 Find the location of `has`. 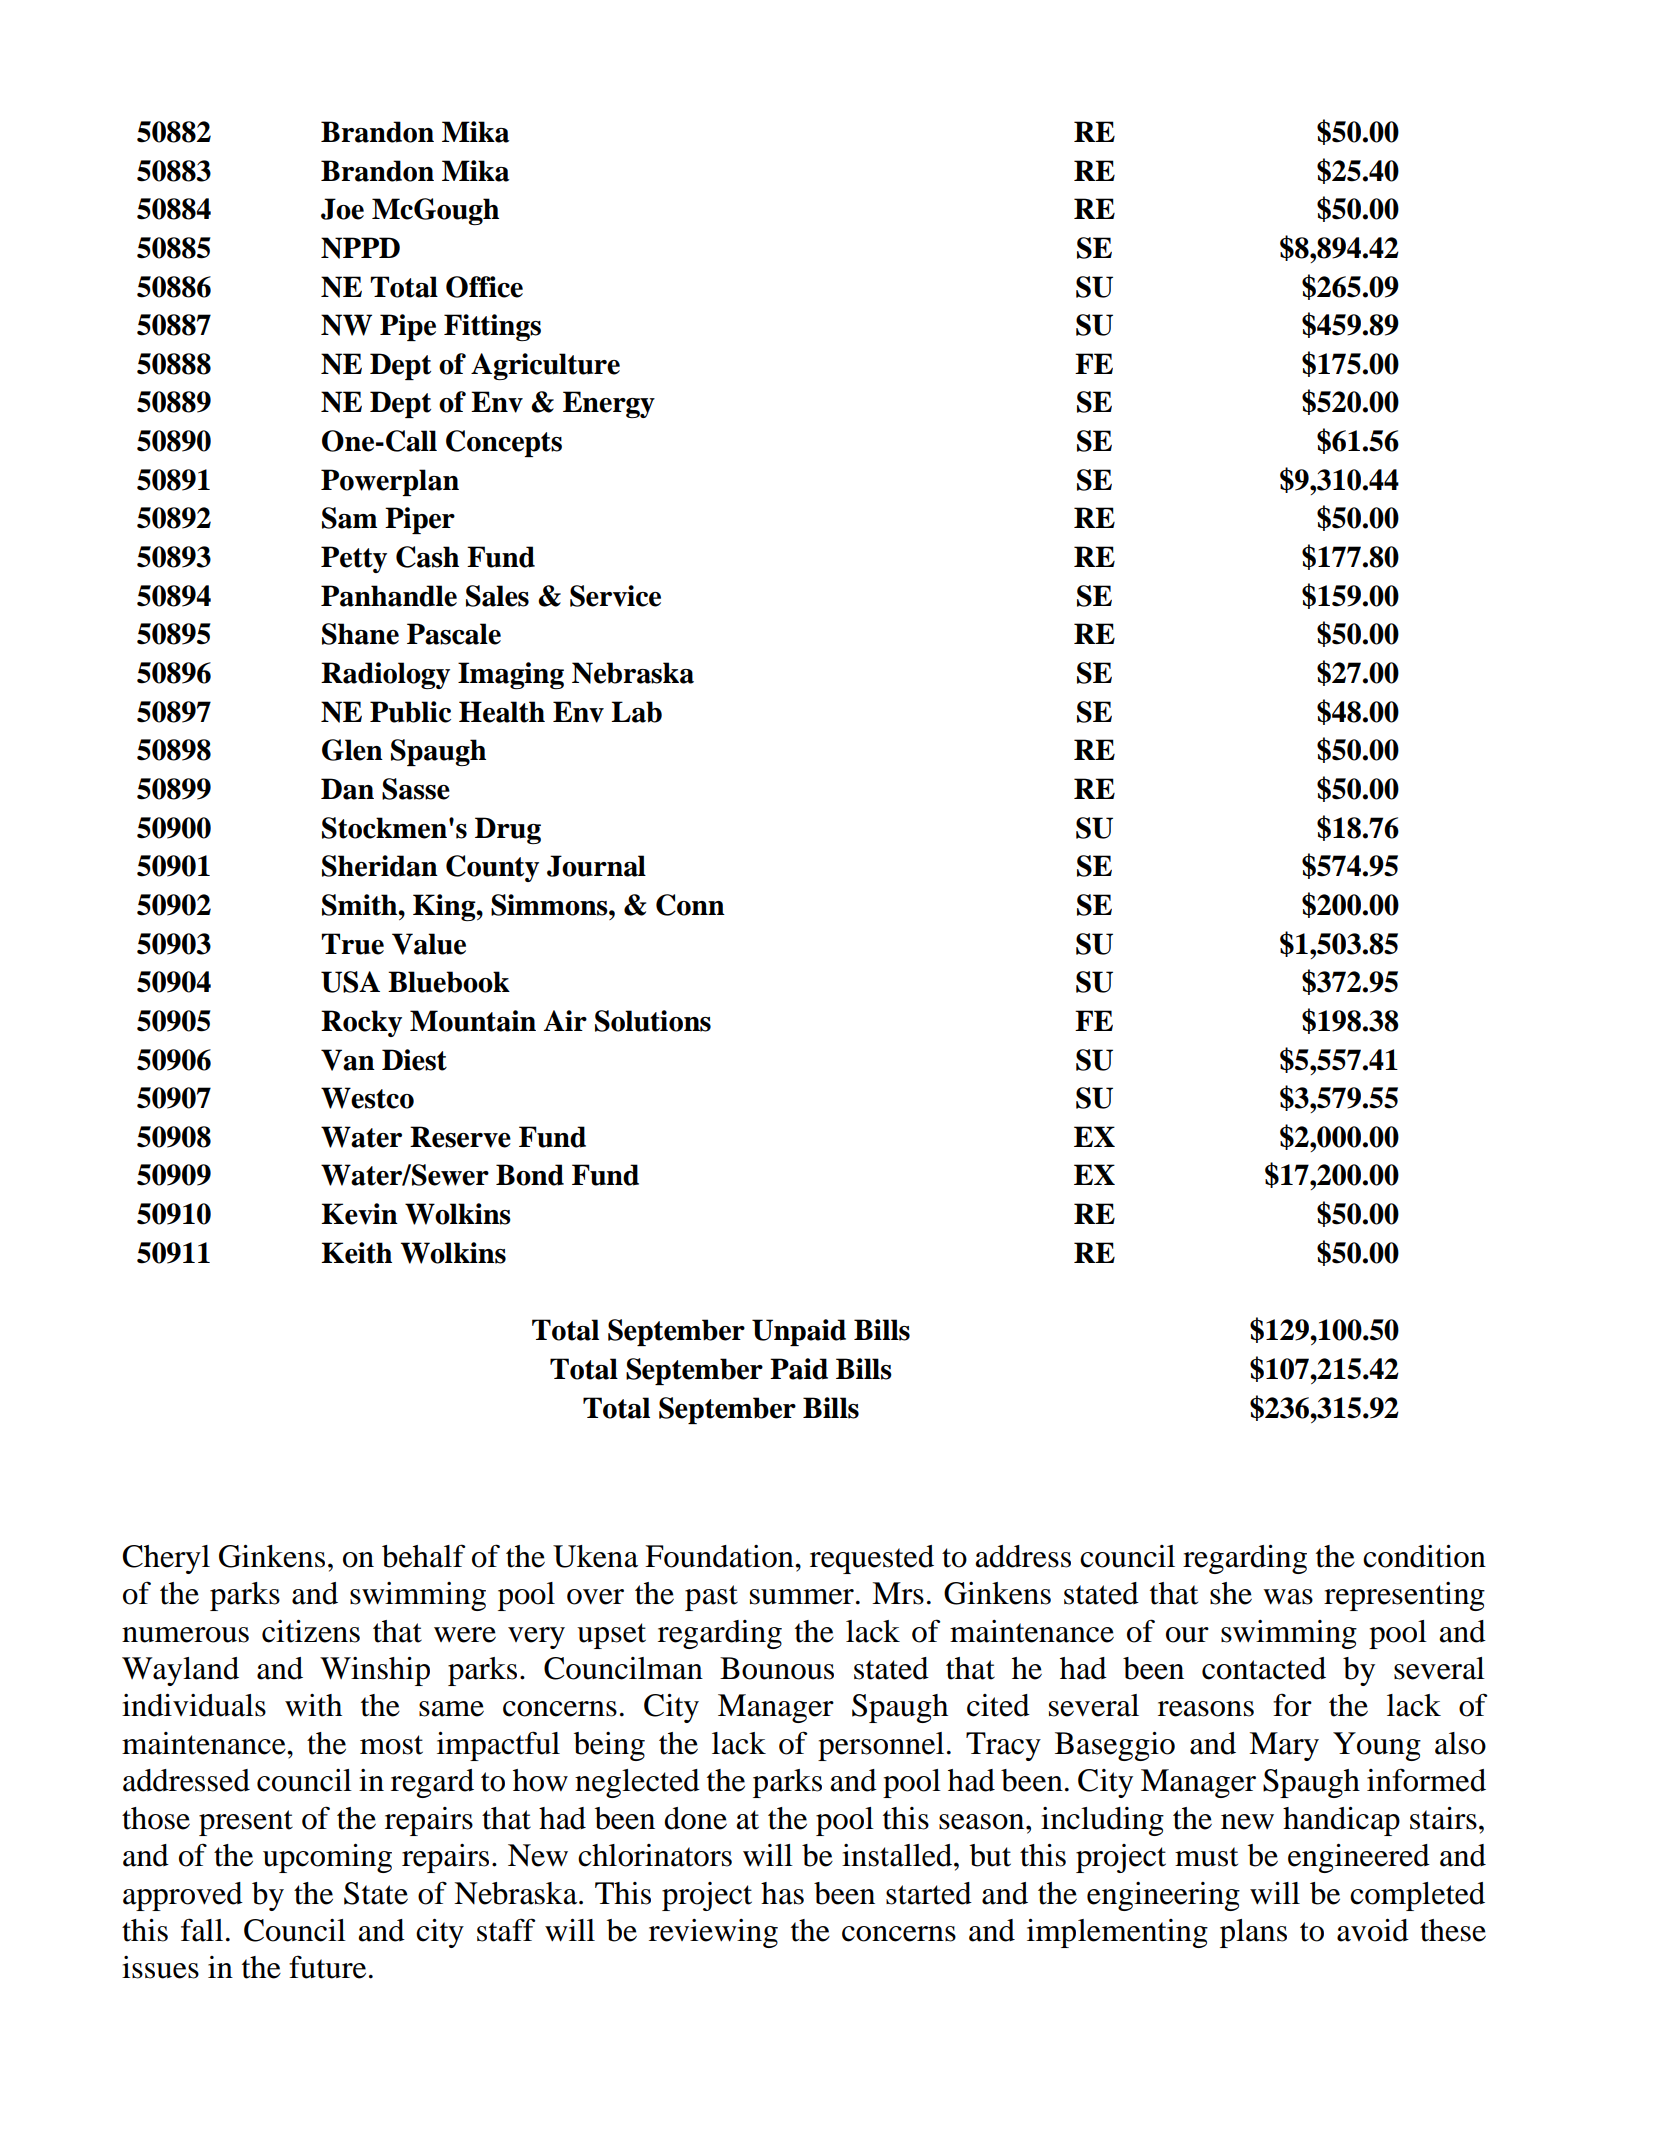

has is located at coordinates (782, 1893).
